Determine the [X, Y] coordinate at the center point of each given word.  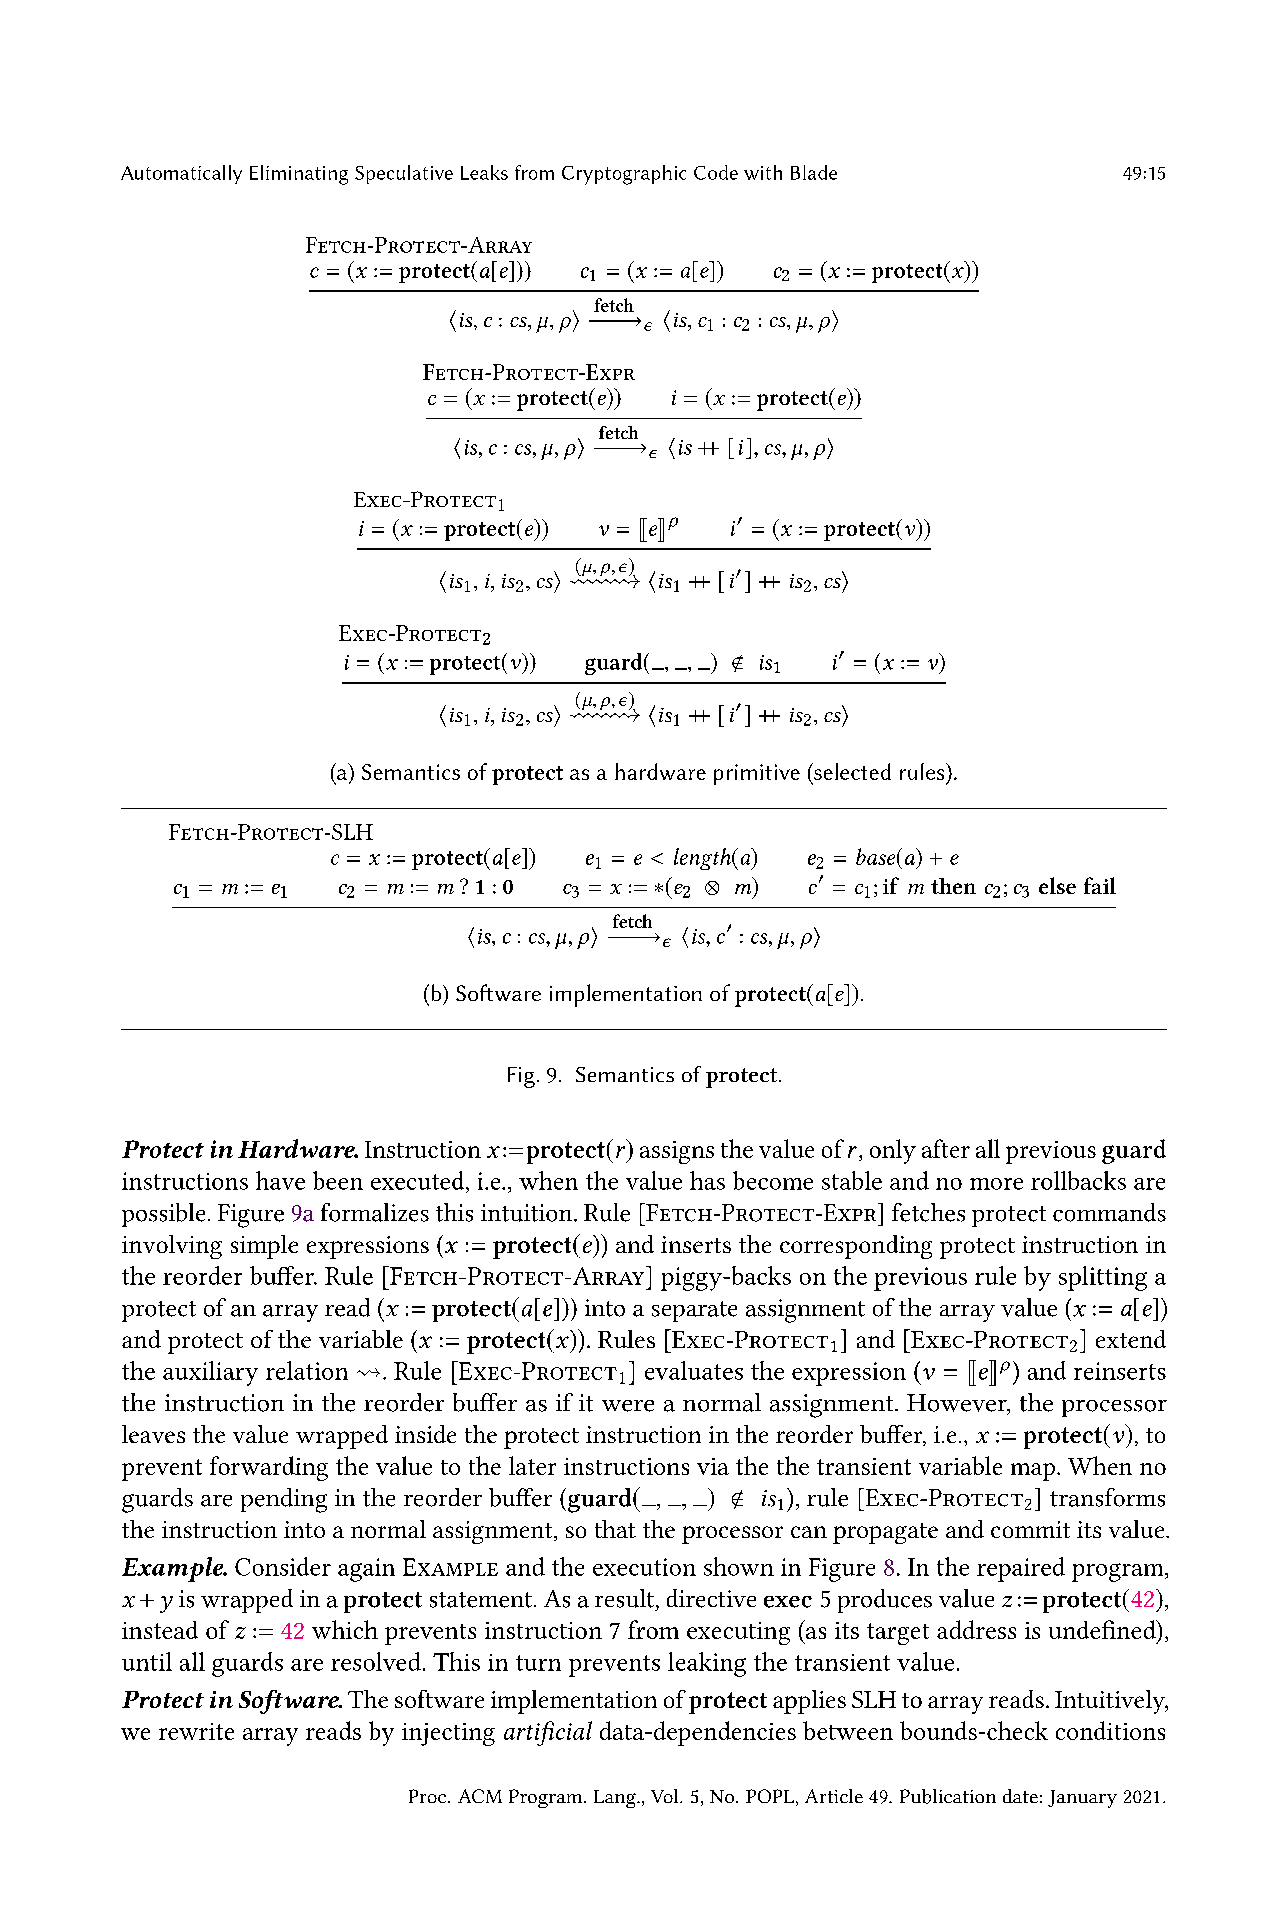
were [628, 1406]
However [958, 1404]
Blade [814, 172]
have [280, 1180]
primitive [757, 774]
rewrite [196, 1731]
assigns [677, 1152]
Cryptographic [624, 175]
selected [851, 771]
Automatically [181, 174]
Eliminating [299, 175]
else [1057, 885]
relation [307, 1370]
